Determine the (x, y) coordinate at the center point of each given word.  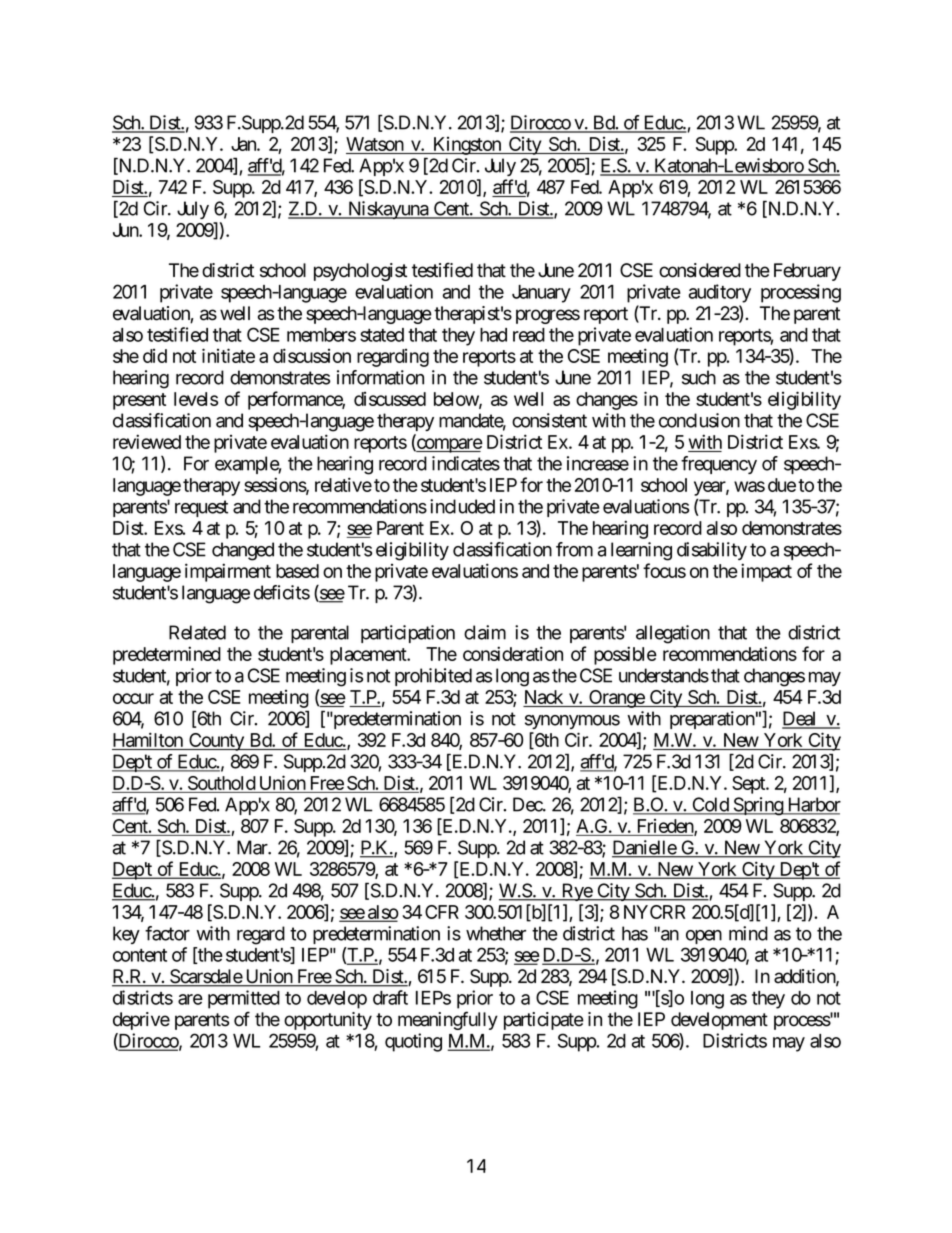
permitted (244, 999)
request (201, 508)
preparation (712, 720)
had (493, 335)
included (462, 506)
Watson (375, 145)
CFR (442, 912)
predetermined (167, 655)
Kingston (467, 146)
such (699, 377)
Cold (710, 805)
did (155, 356)
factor (167, 933)
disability (712, 551)
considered (700, 270)
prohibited (433, 677)
